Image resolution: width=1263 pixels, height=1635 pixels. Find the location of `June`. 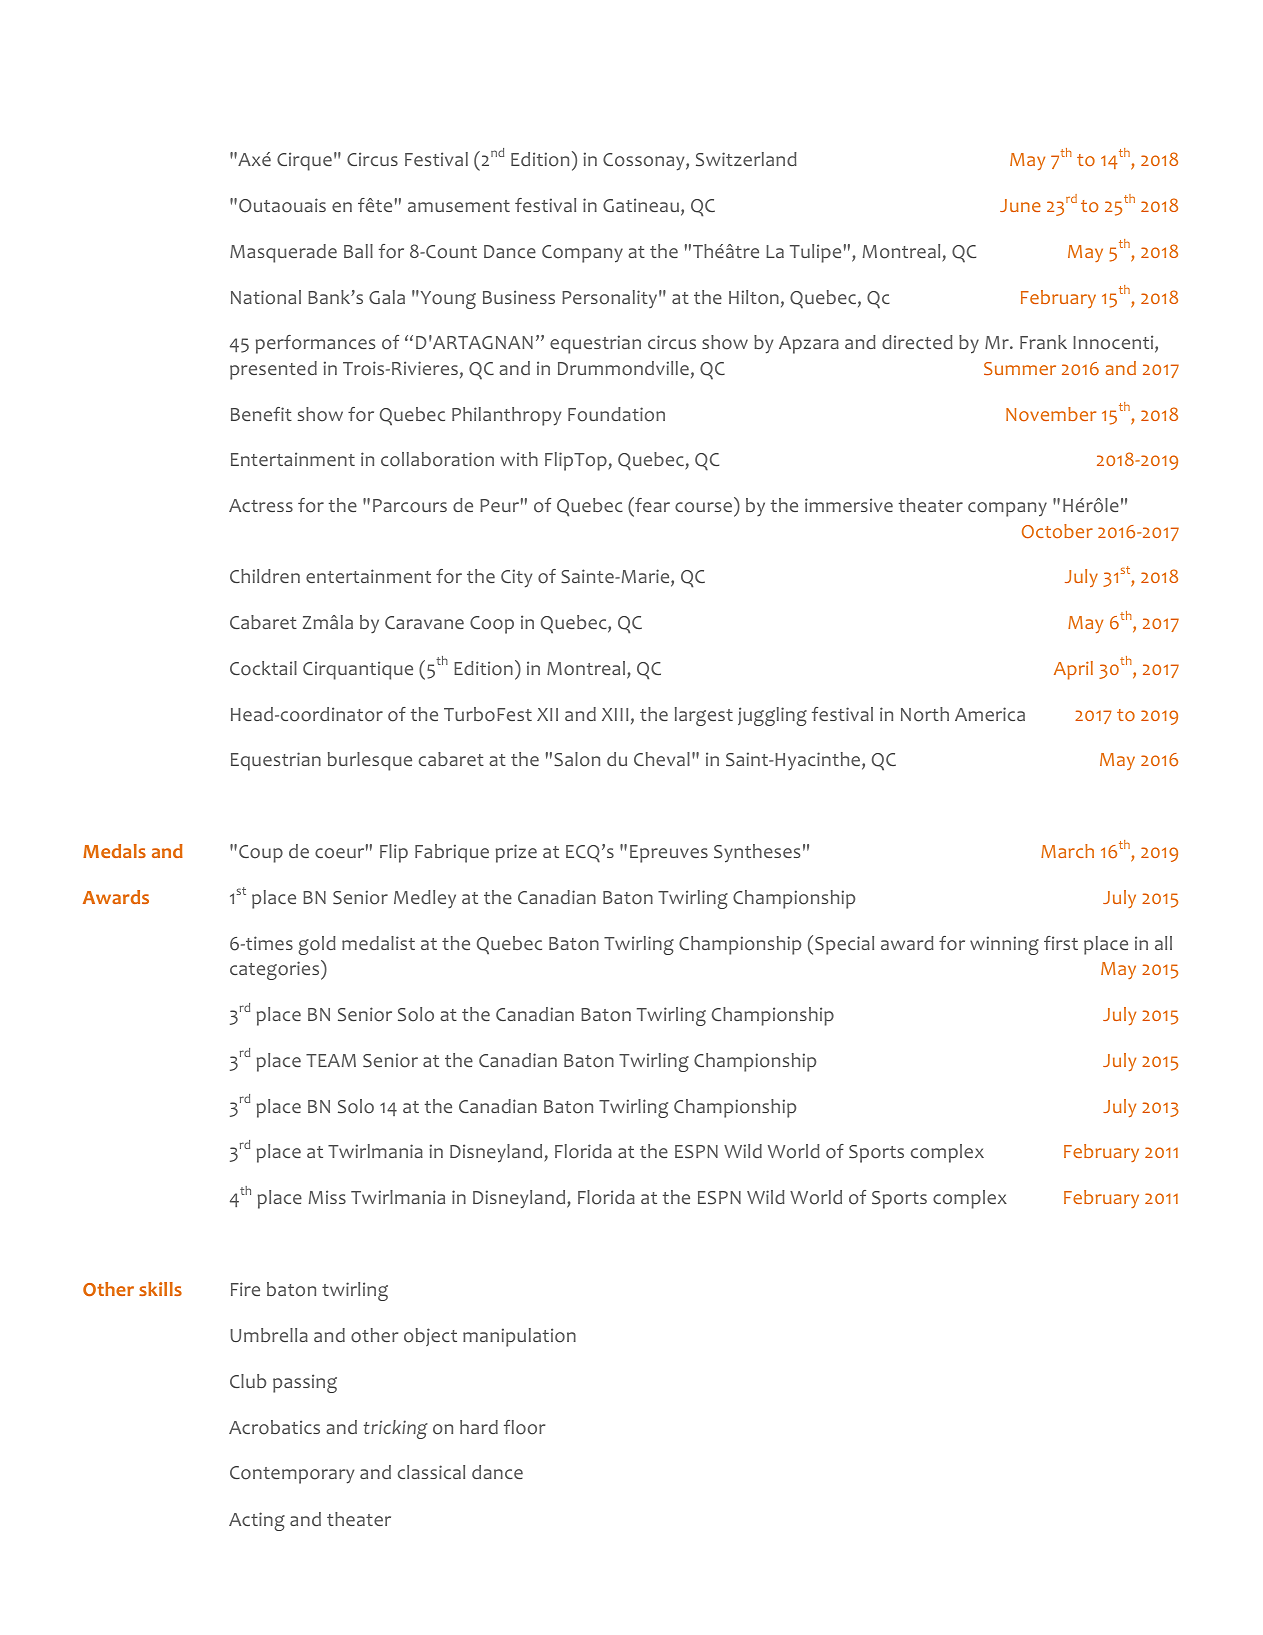

June is located at coordinates (1020, 205).
